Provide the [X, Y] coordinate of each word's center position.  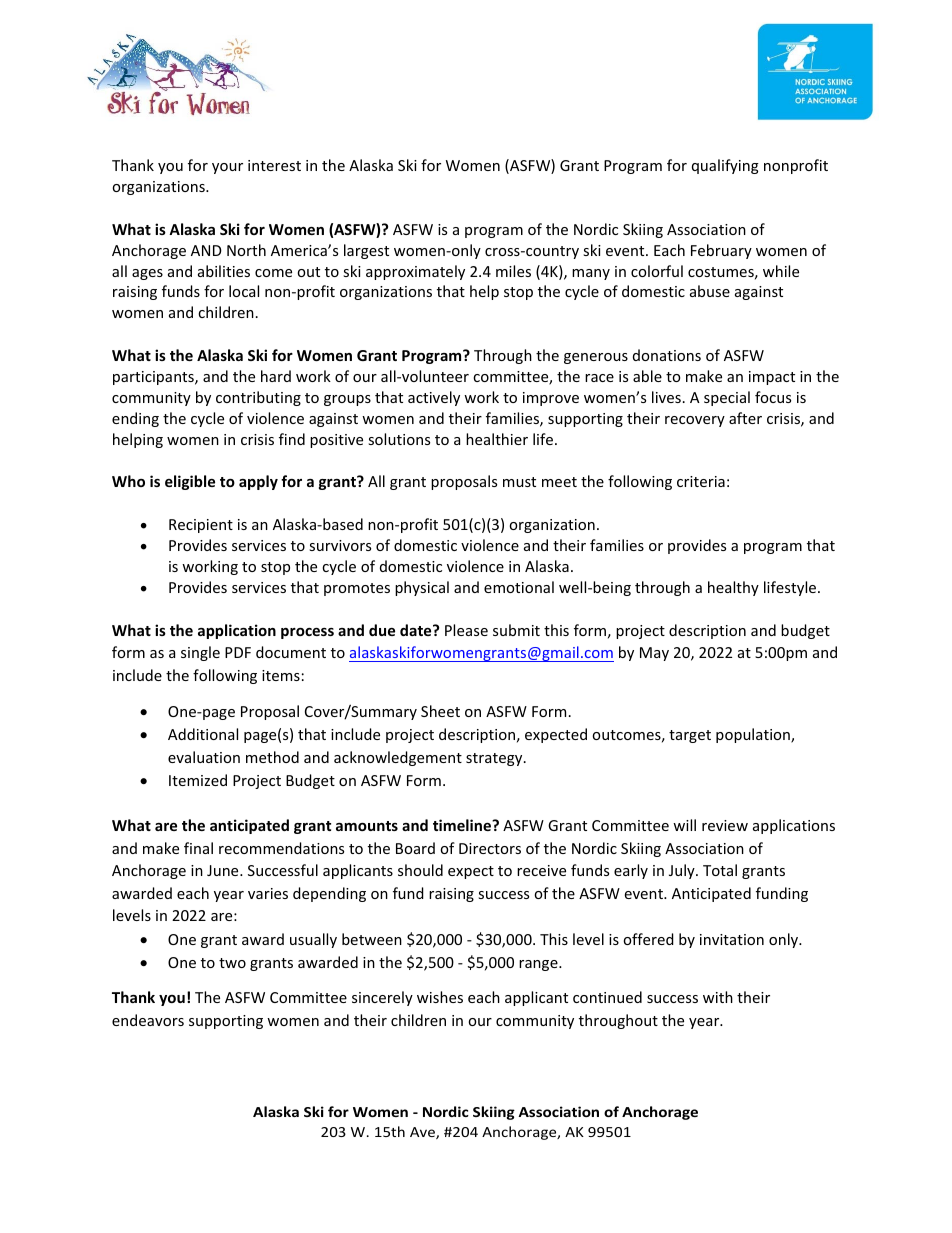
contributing [258, 398]
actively [434, 398]
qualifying [725, 166]
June [224, 870]
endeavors [148, 1020]
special [727, 398]
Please [466, 630]
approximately [415, 272]
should [420, 870]
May [654, 654]
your [227, 168]
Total [720, 870]
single [200, 653]
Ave [423, 1133]
